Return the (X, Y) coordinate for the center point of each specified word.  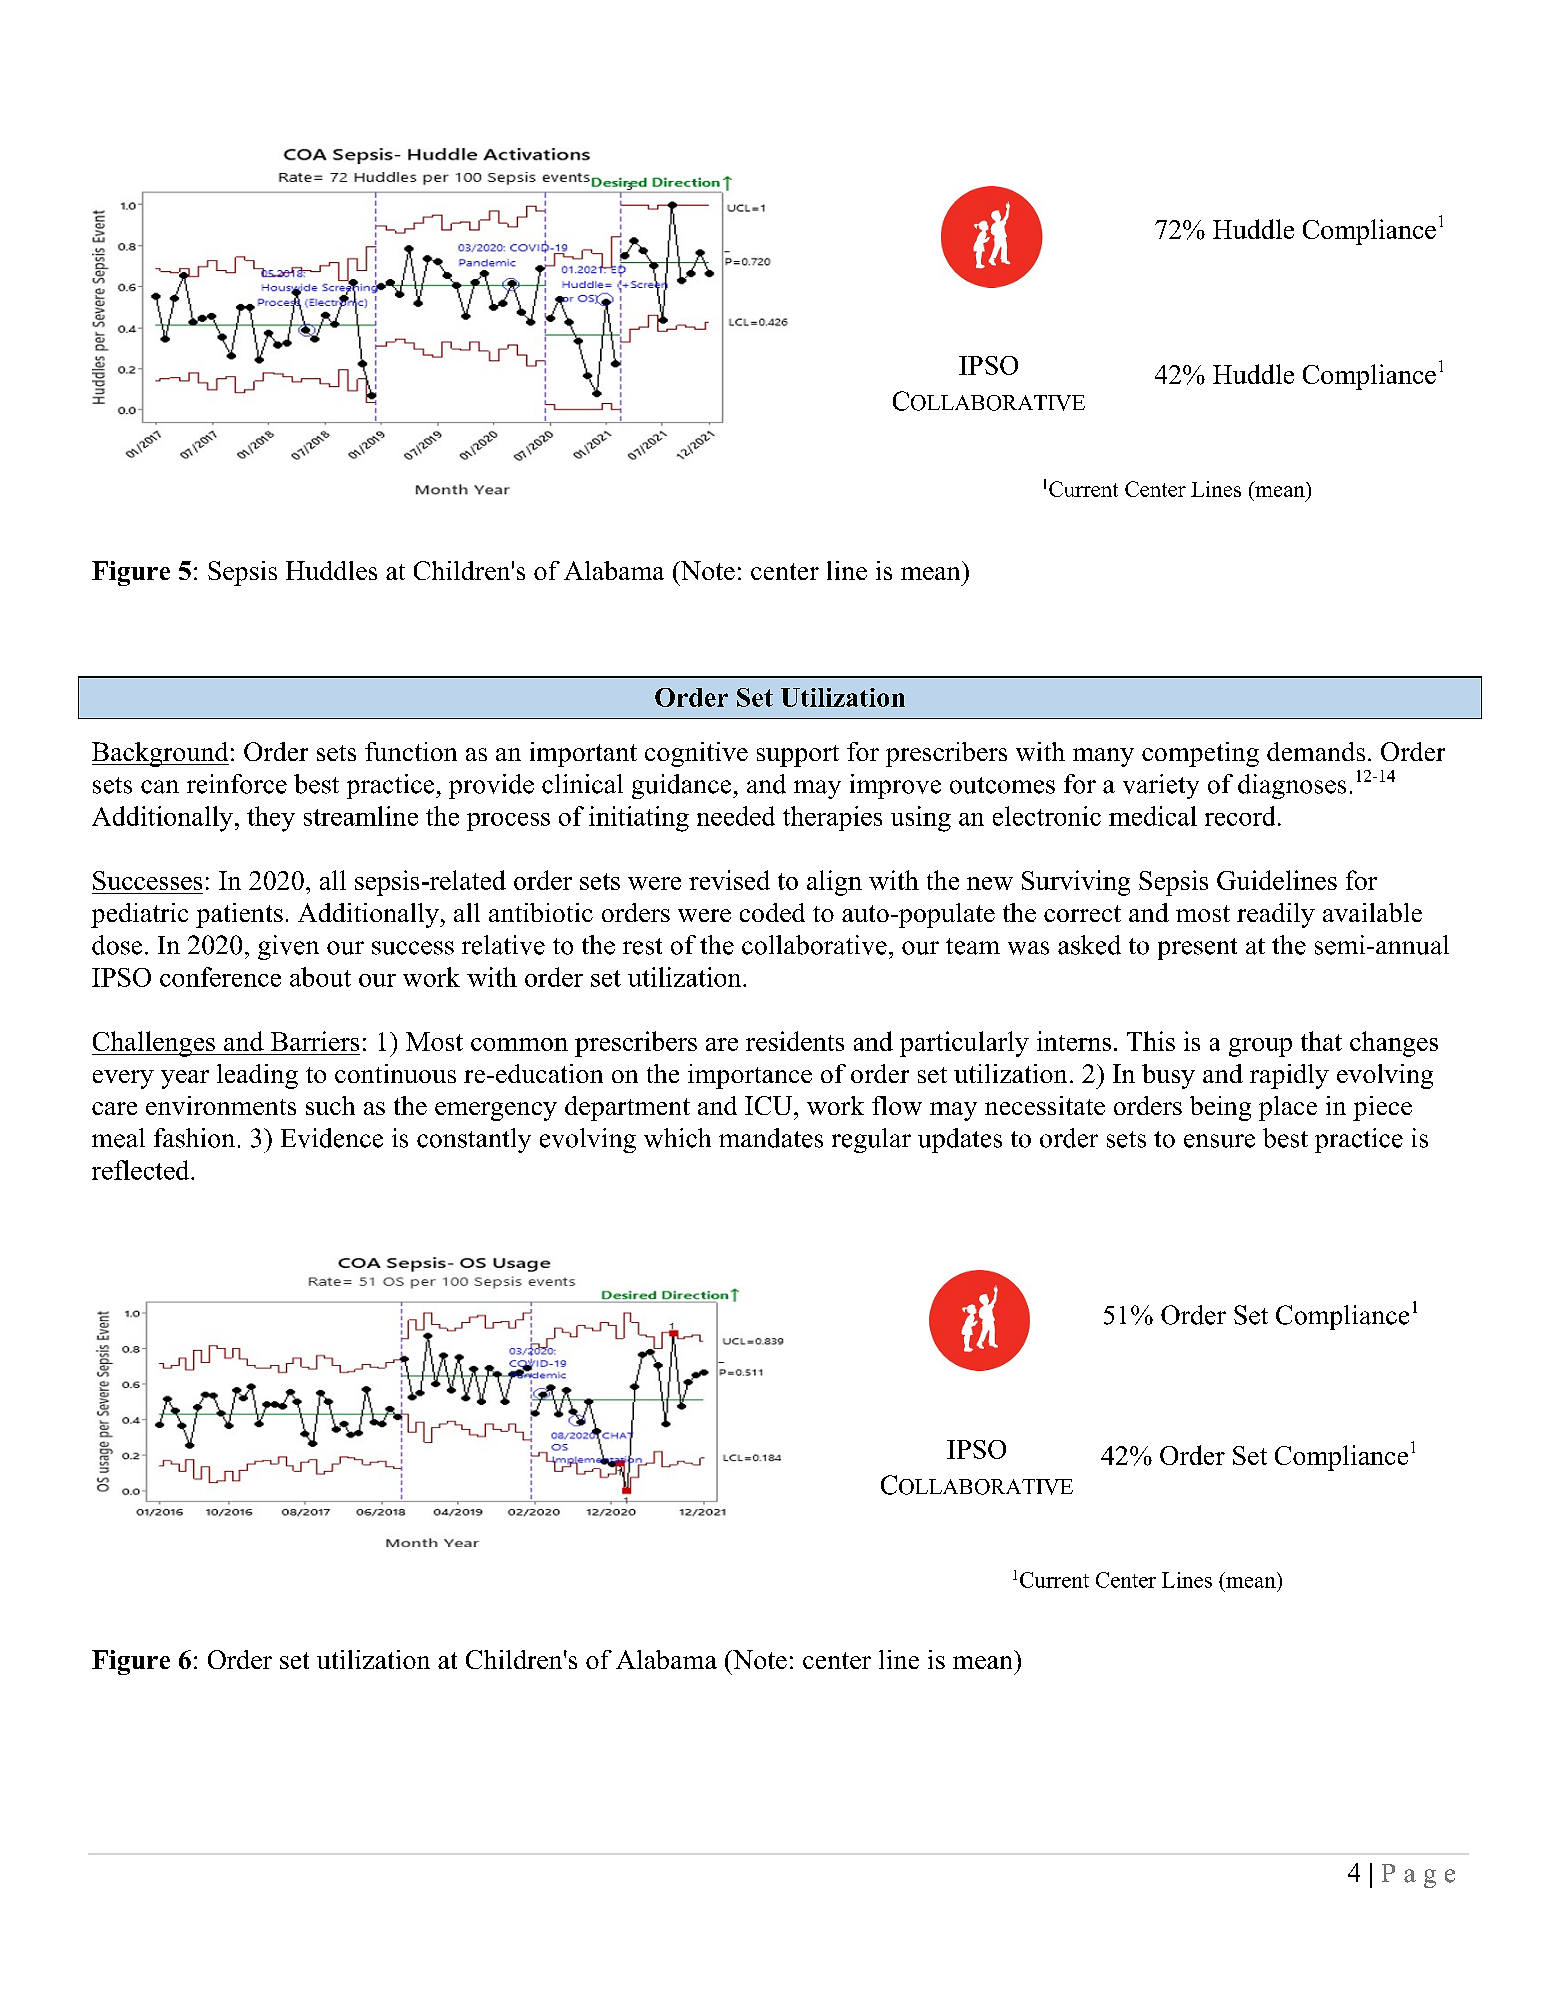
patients (239, 915)
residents (795, 1041)
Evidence (332, 1138)
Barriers (315, 1041)
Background (160, 754)
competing (1200, 754)
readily (1276, 915)
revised (729, 880)
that (1321, 1041)
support (798, 756)
